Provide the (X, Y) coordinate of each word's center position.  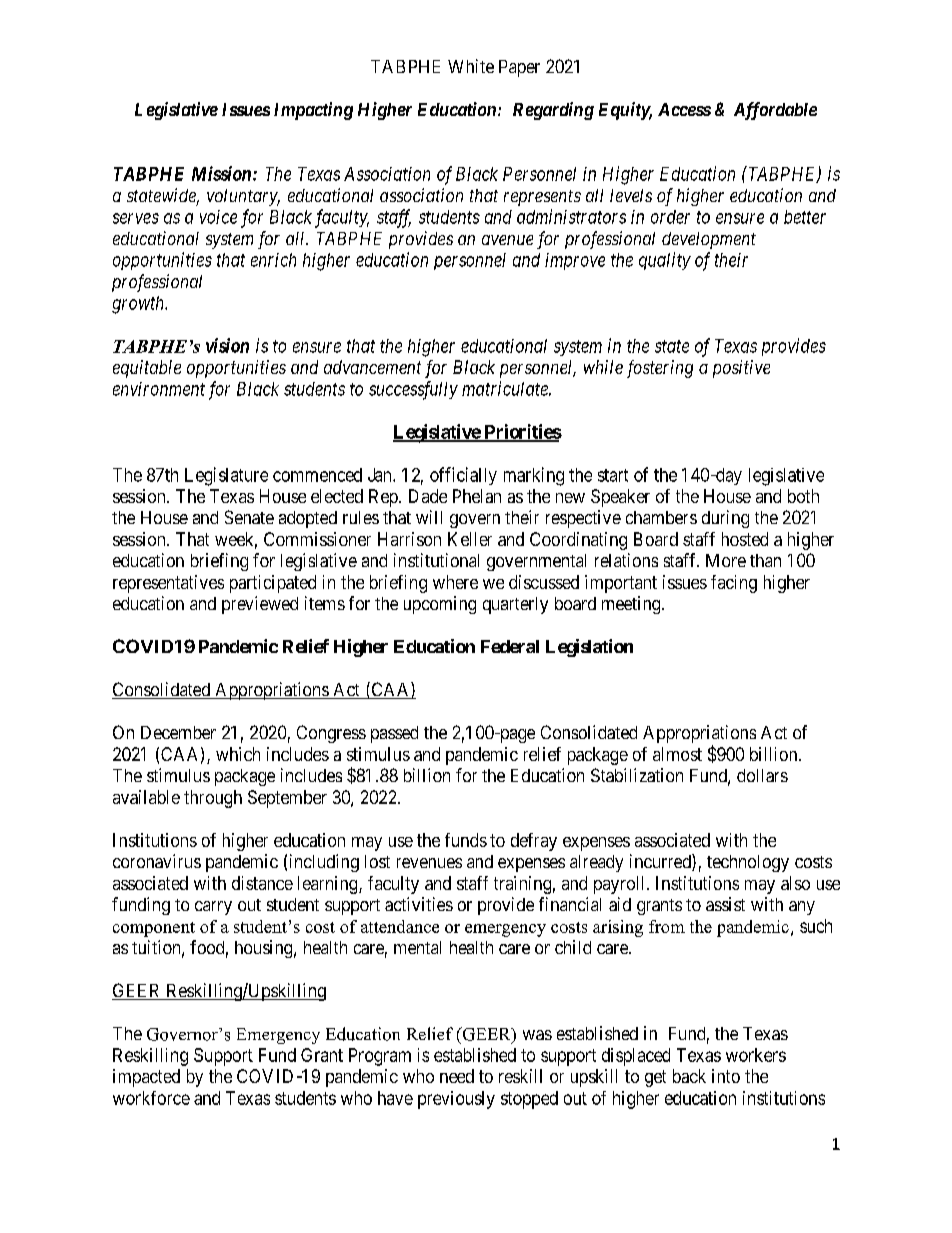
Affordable (775, 111)
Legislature (226, 476)
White (471, 66)
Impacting (313, 111)
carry (213, 908)
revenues (429, 863)
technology (748, 863)
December (178, 732)
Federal (510, 646)
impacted (146, 1078)
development (709, 240)
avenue (507, 240)
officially (463, 476)
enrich (273, 260)
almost (677, 754)
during (725, 519)
